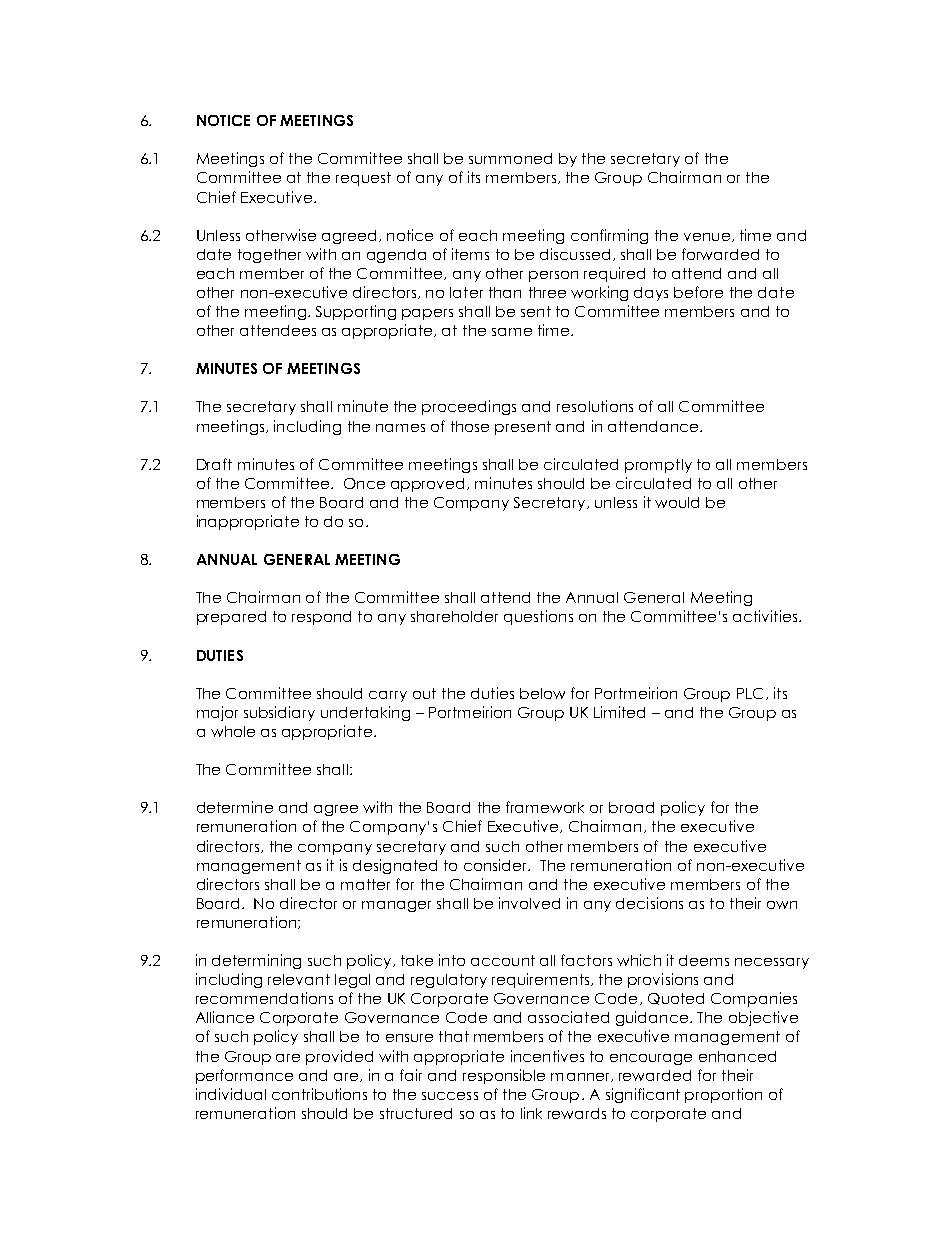  I want to click on request, so click(363, 179).
